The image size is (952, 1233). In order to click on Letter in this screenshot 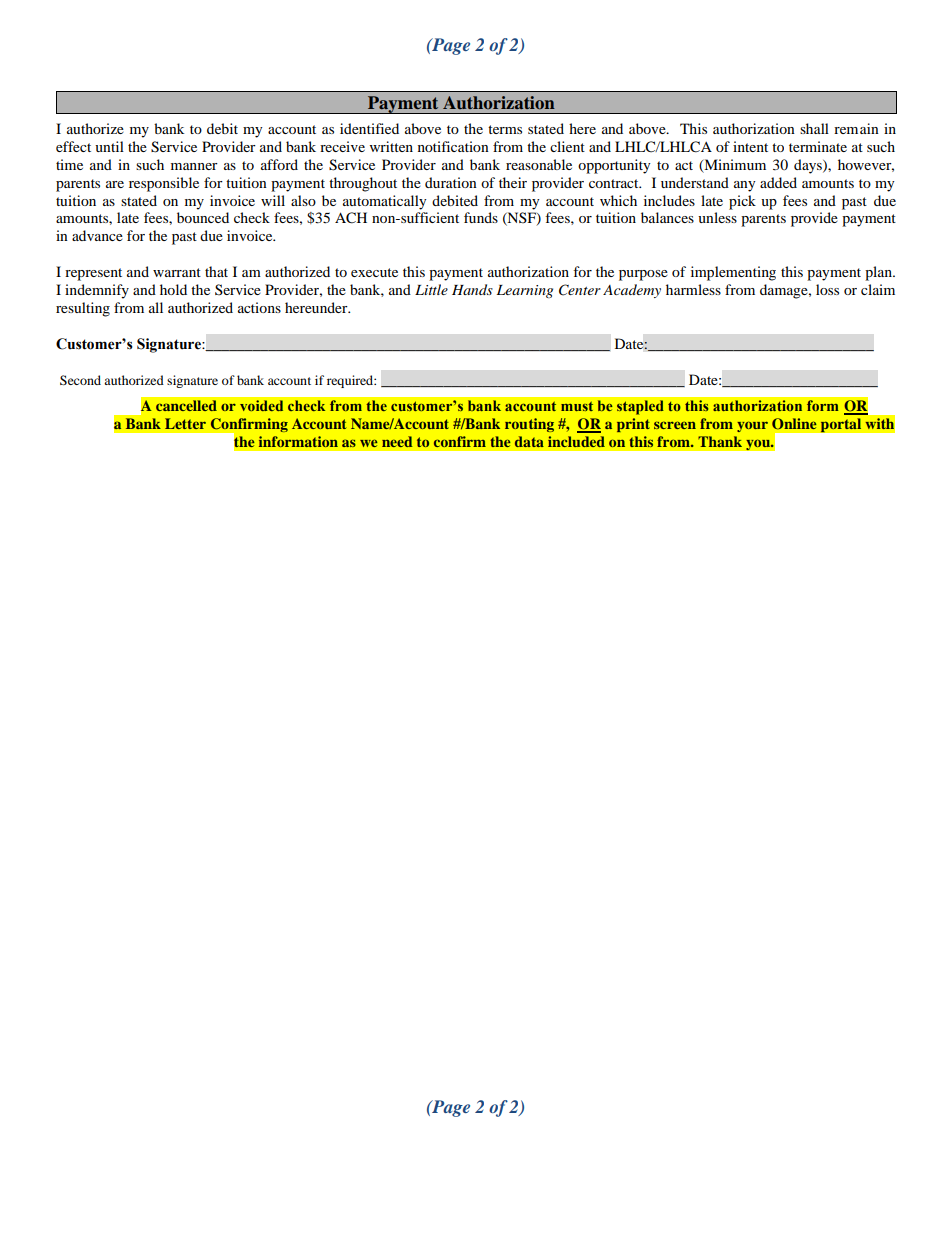, I will do `click(185, 423)`.
